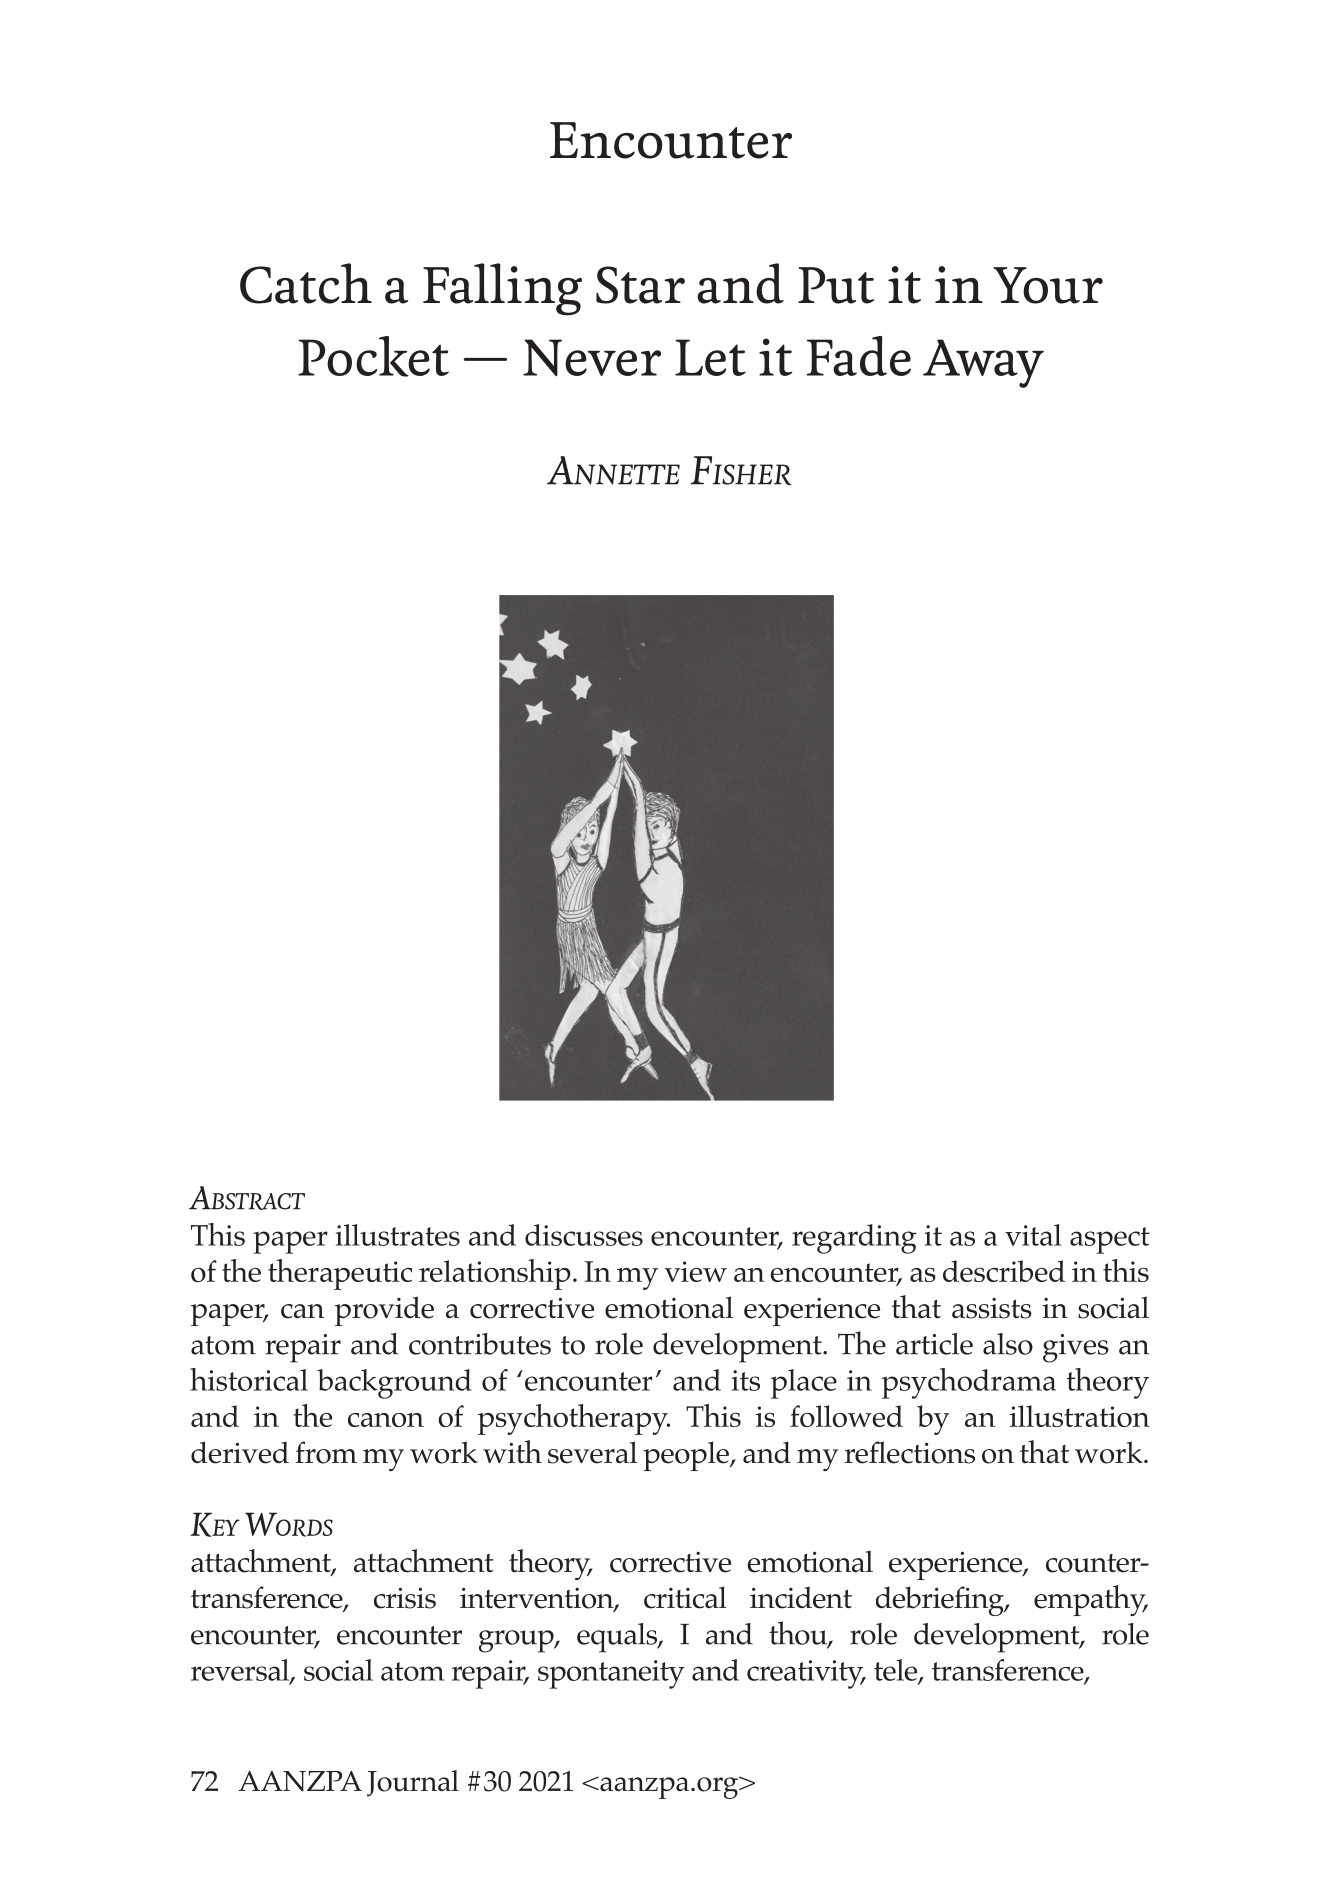 The height and width of the screenshot is (1903, 1340). I want to click on Let, so click(710, 357).
